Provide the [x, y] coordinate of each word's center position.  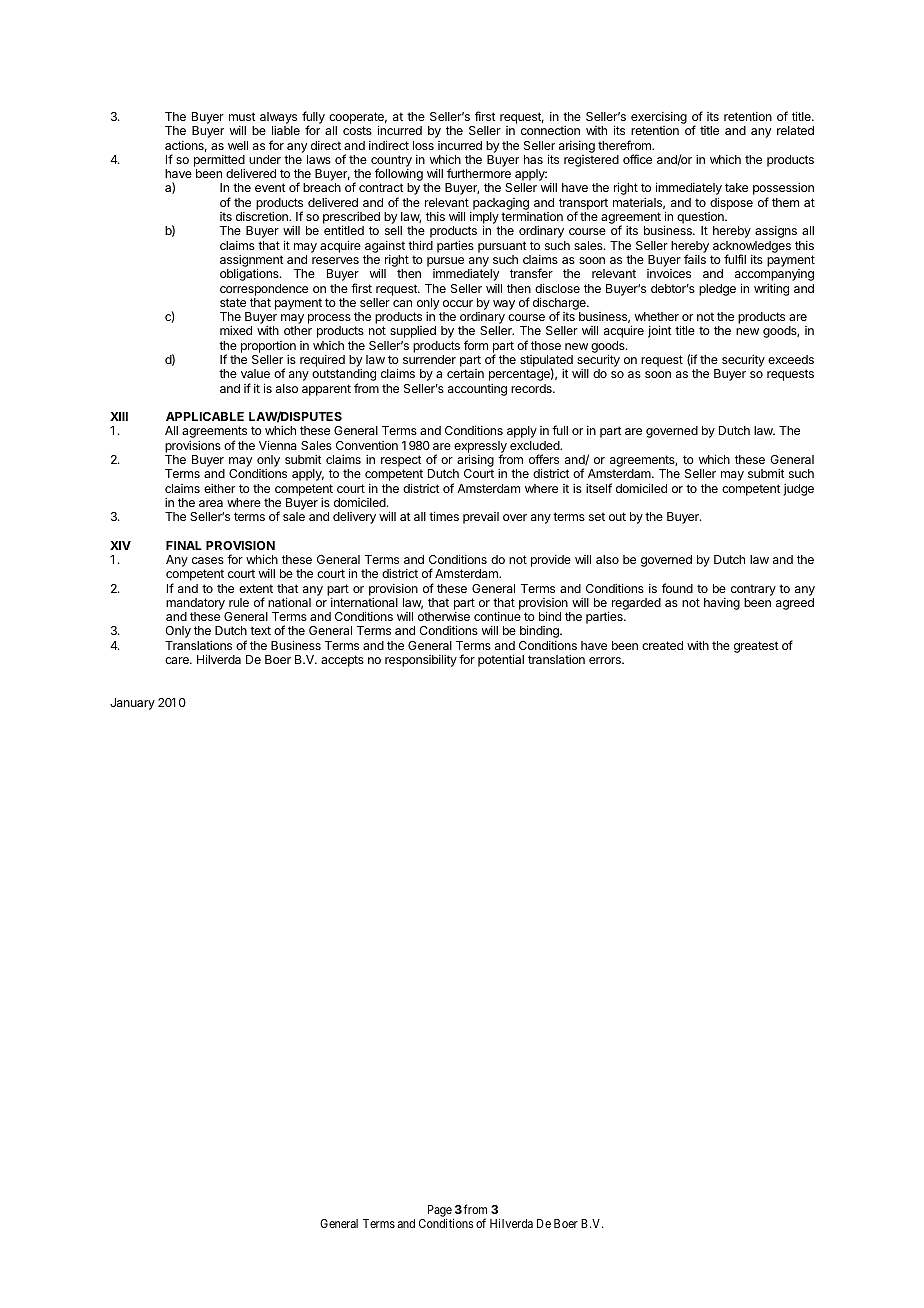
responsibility [421, 661]
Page [440, 1211]
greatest [756, 647]
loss [423, 145]
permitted [219, 161]
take [736, 187]
